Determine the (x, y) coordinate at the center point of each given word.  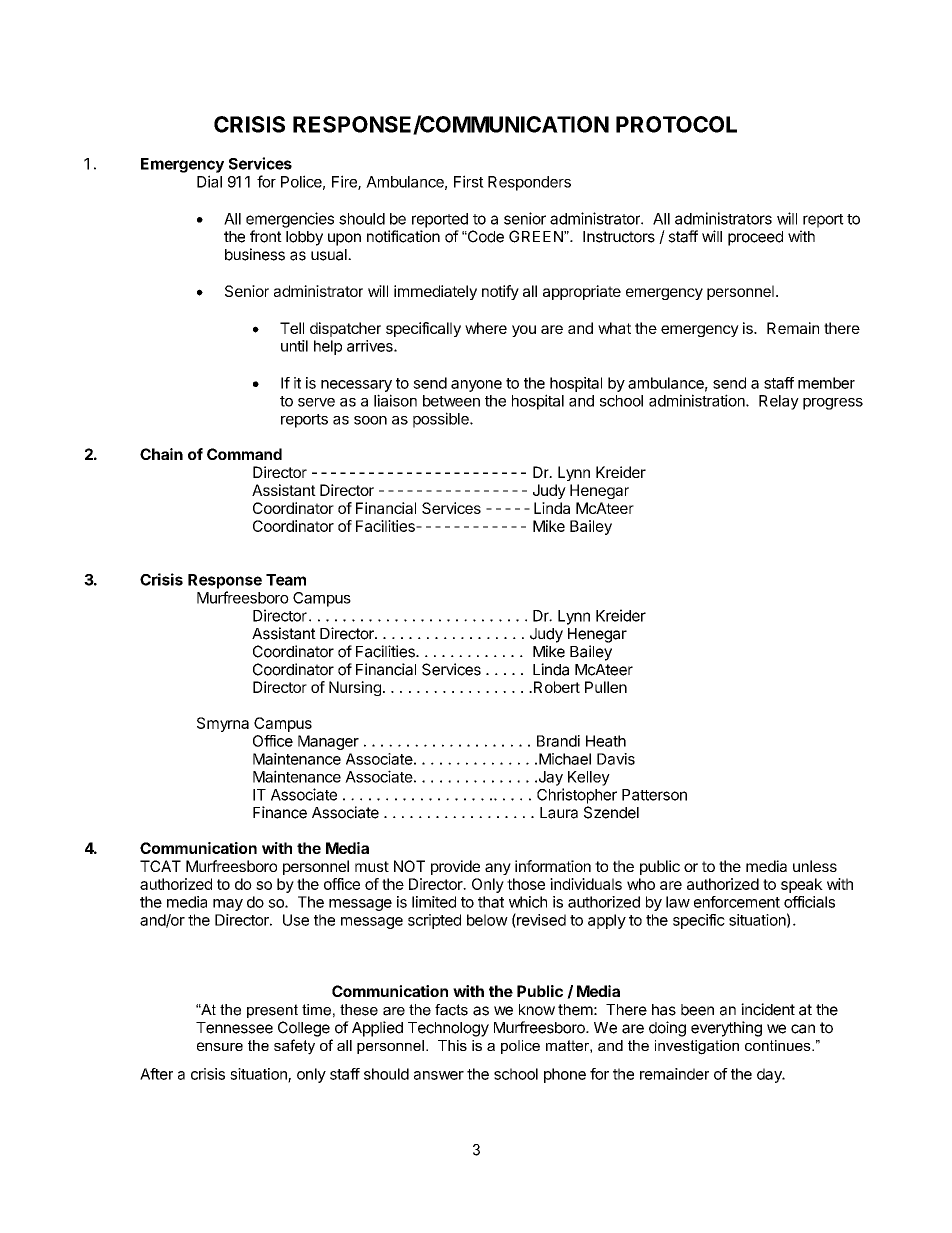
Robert (557, 687)
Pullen (606, 687)
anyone (476, 386)
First (469, 181)
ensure (220, 1046)
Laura (559, 813)
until (294, 346)
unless (815, 866)
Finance (280, 812)
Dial (209, 181)
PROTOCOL (676, 124)
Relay (779, 402)
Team (286, 580)
